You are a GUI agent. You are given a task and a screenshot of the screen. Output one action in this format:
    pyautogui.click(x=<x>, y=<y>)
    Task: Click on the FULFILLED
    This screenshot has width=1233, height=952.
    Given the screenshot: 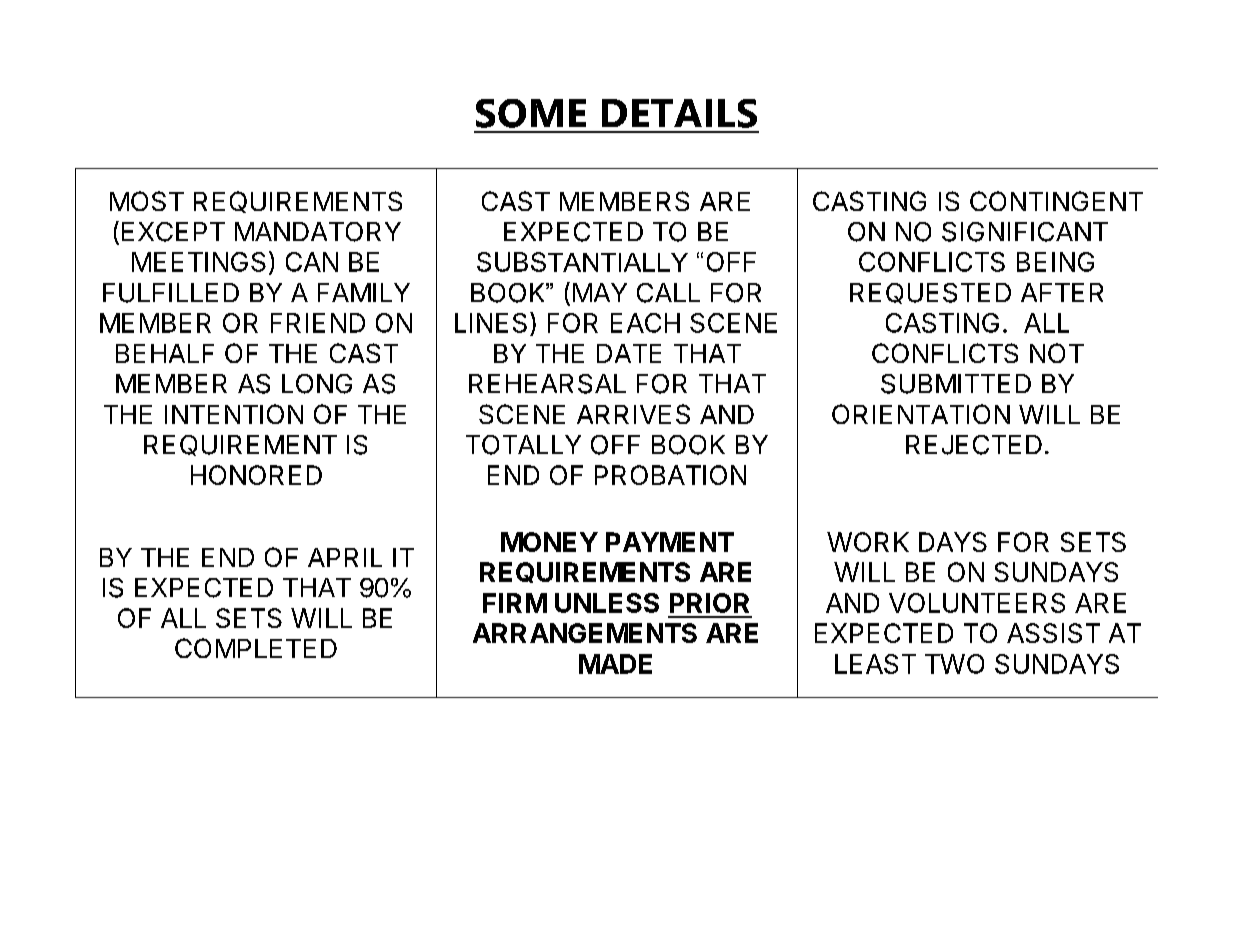 What is the action you would take?
    pyautogui.click(x=171, y=293)
